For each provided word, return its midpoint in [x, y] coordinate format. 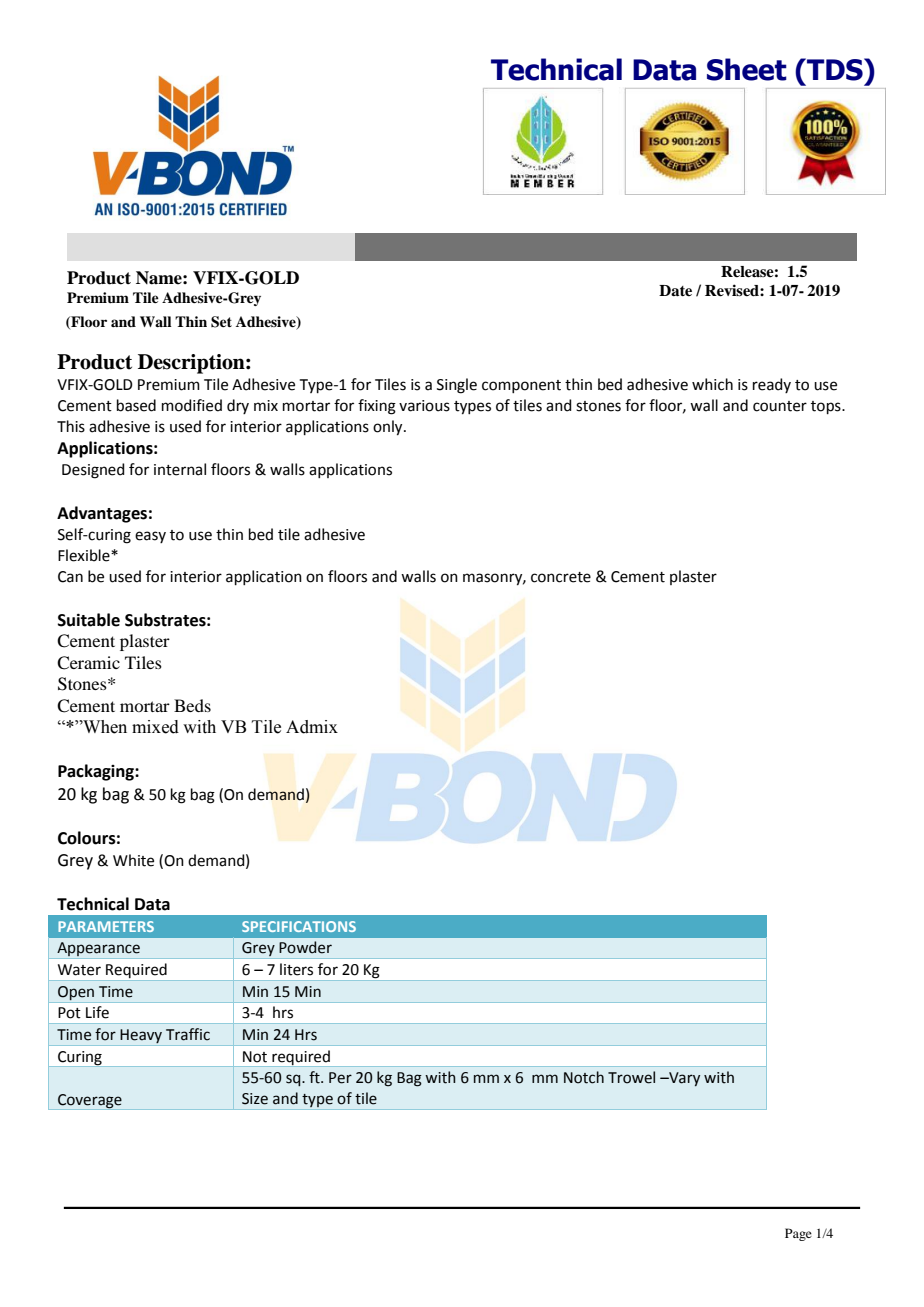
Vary [683, 1079]
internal [180, 469]
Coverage [90, 1102]
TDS [835, 69]
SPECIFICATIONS [299, 926]
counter [780, 406]
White [133, 860]
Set [221, 322]
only [389, 428]
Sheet [747, 69]
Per [340, 1078]
